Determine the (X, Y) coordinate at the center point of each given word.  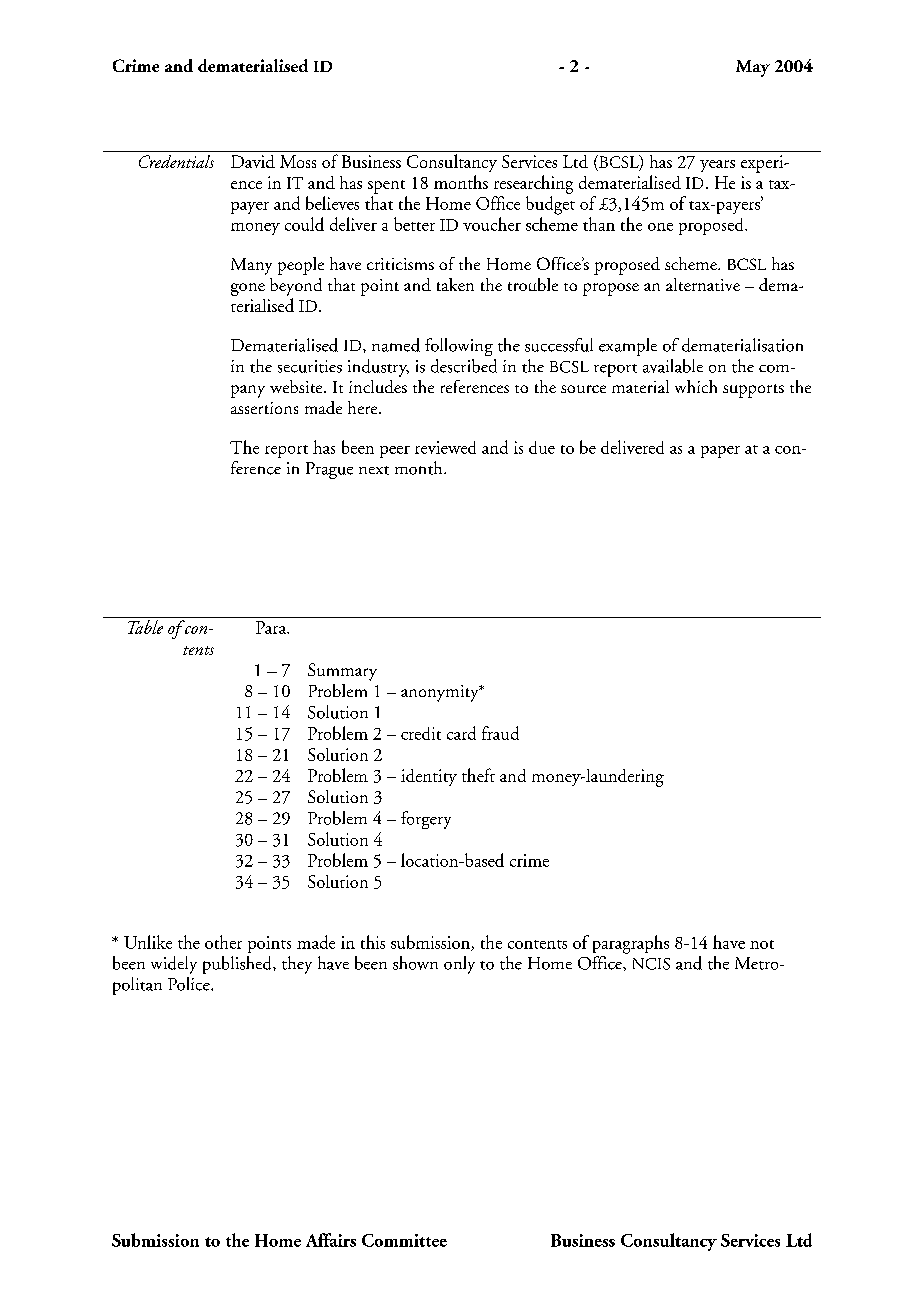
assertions (264, 408)
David (253, 161)
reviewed (445, 447)
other (223, 942)
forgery (426, 820)
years (717, 166)
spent (386, 187)
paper (720, 452)
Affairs (331, 1240)
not (762, 944)
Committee (404, 1240)
